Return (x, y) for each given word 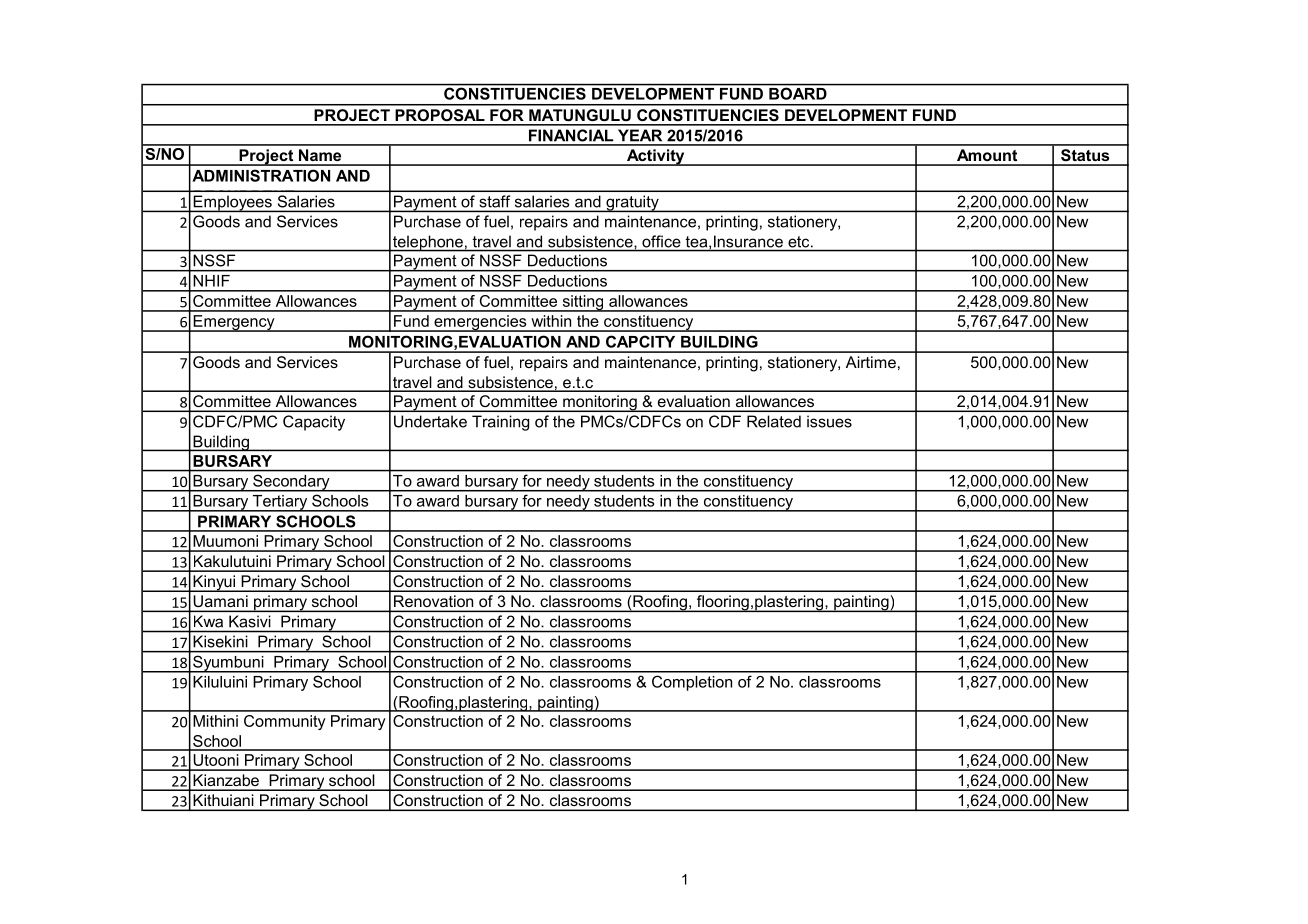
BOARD (798, 94)
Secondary (291, 483)
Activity (655, 157)
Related (774, 421)
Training (500, 423)
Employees (232, 203)
